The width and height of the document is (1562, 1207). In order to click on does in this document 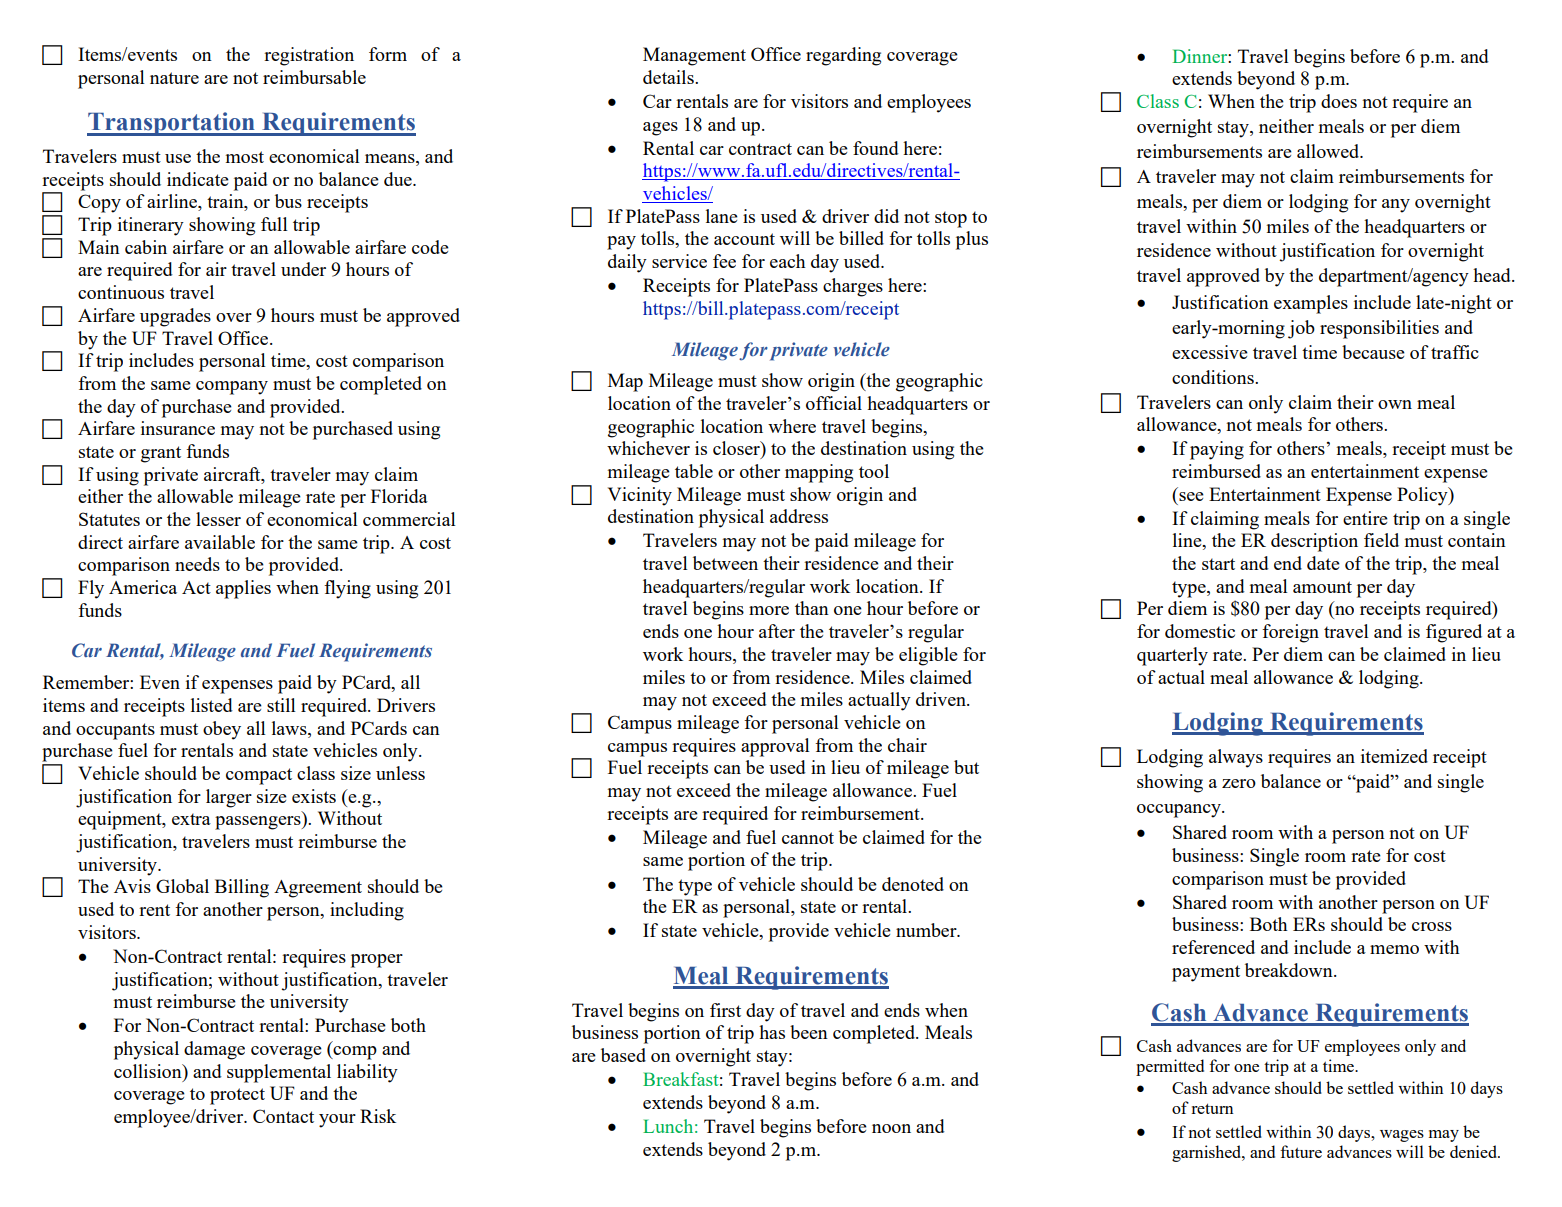, I will do `click(1339, 101)`.
